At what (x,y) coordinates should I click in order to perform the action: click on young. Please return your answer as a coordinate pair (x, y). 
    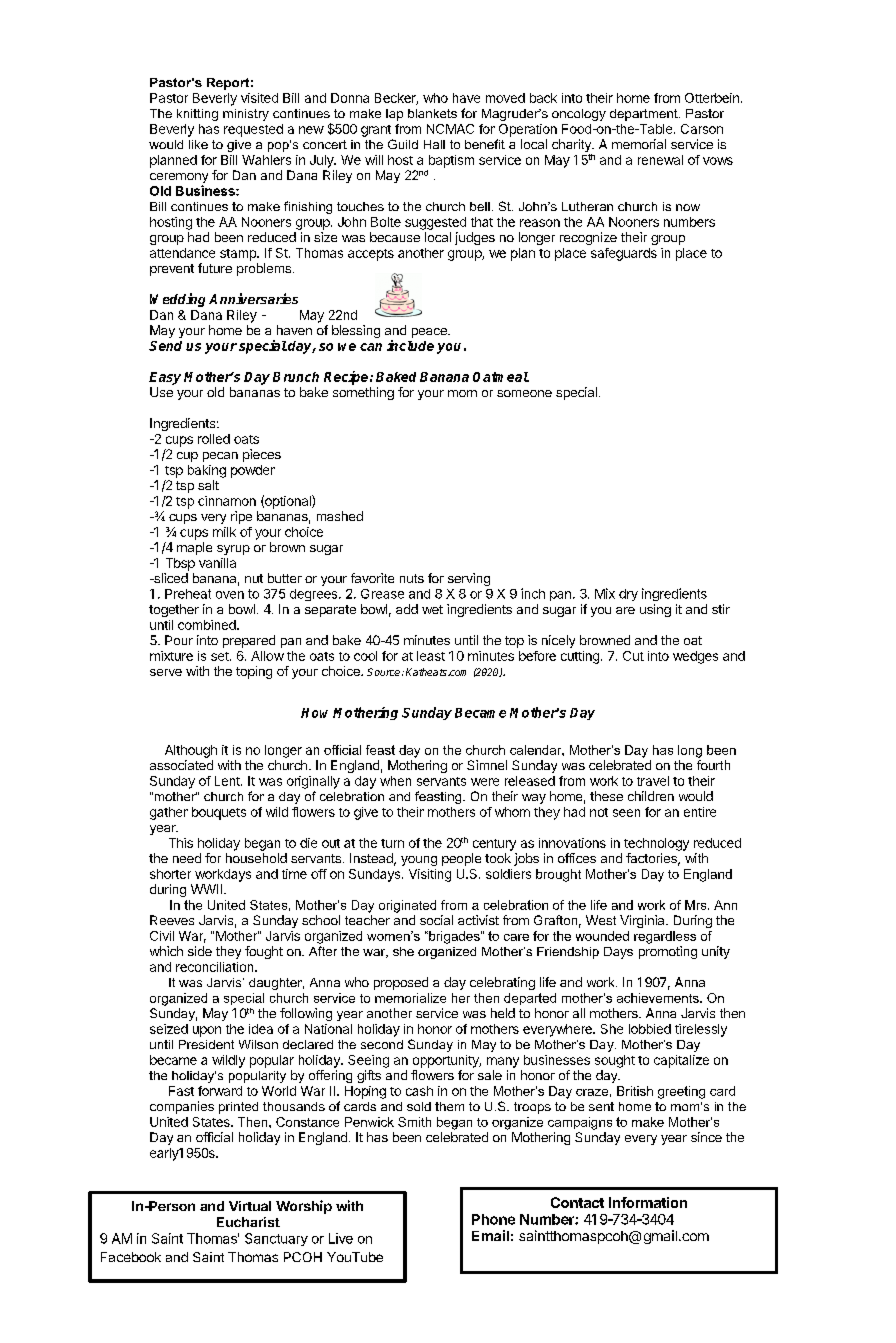
    Looking at the image, I should click on (419, 861).
